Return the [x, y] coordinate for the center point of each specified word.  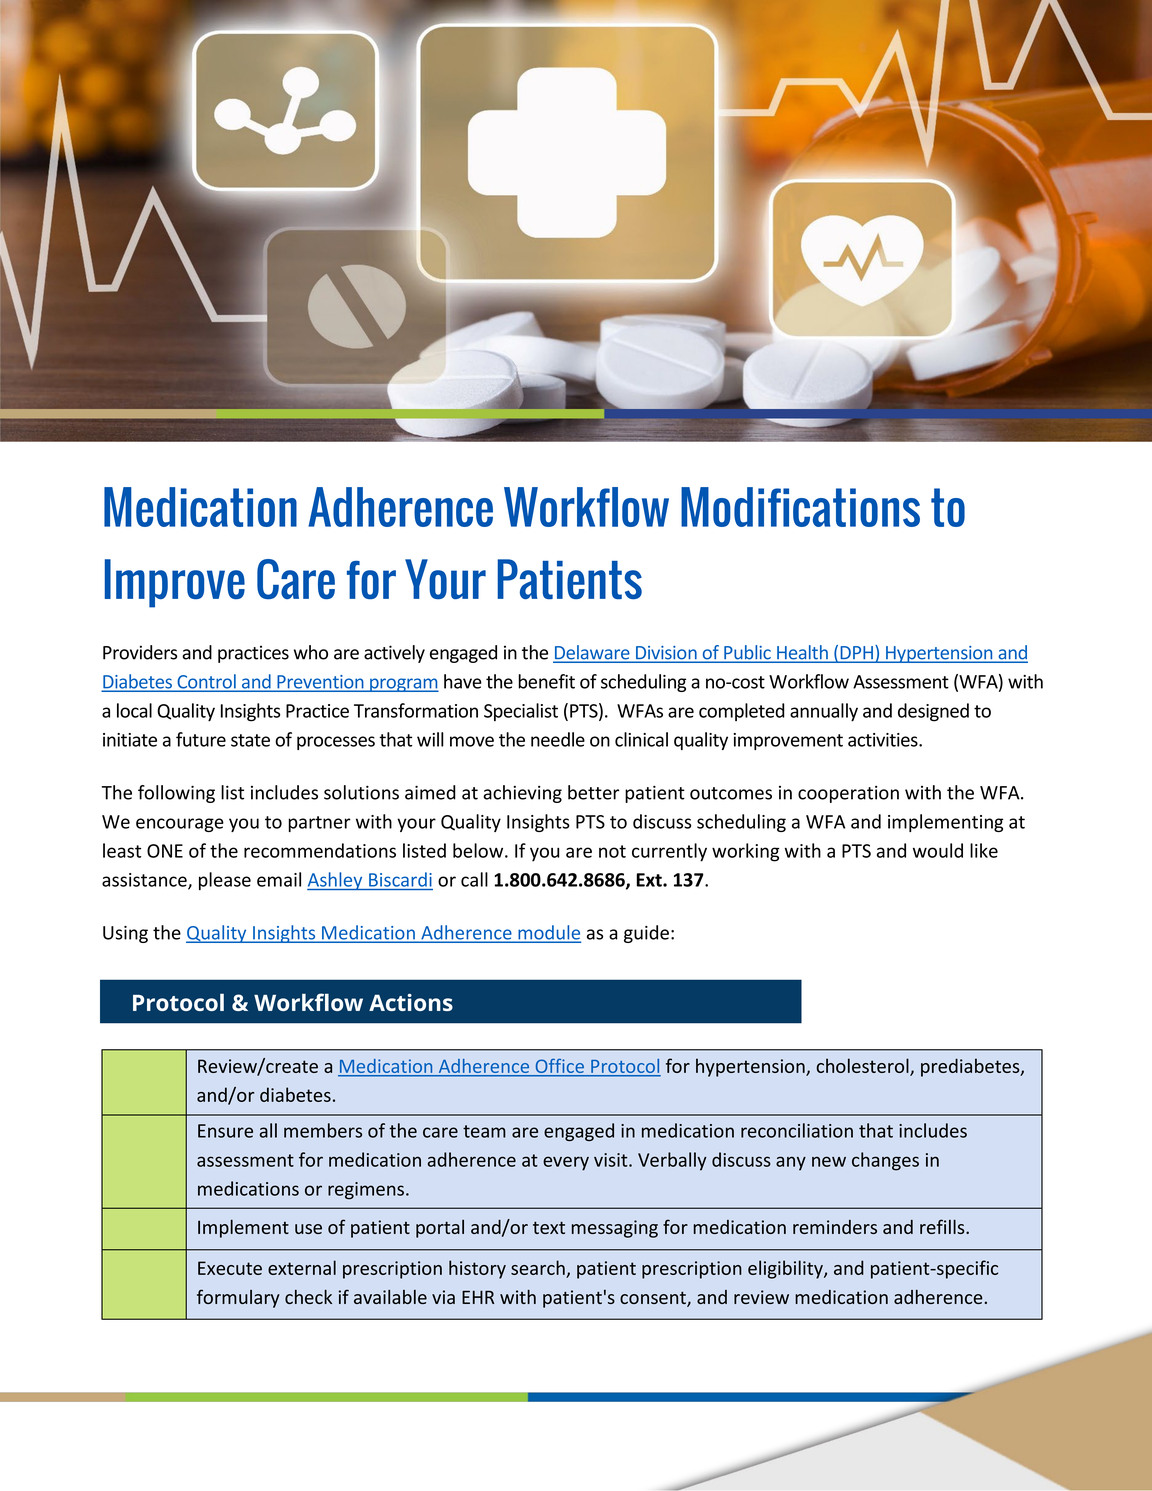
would [938, 850]
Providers [140, 652]
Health [802, 653]
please [225, 881]
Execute [230, 1268]
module [548, 933]
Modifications [800, 507]
